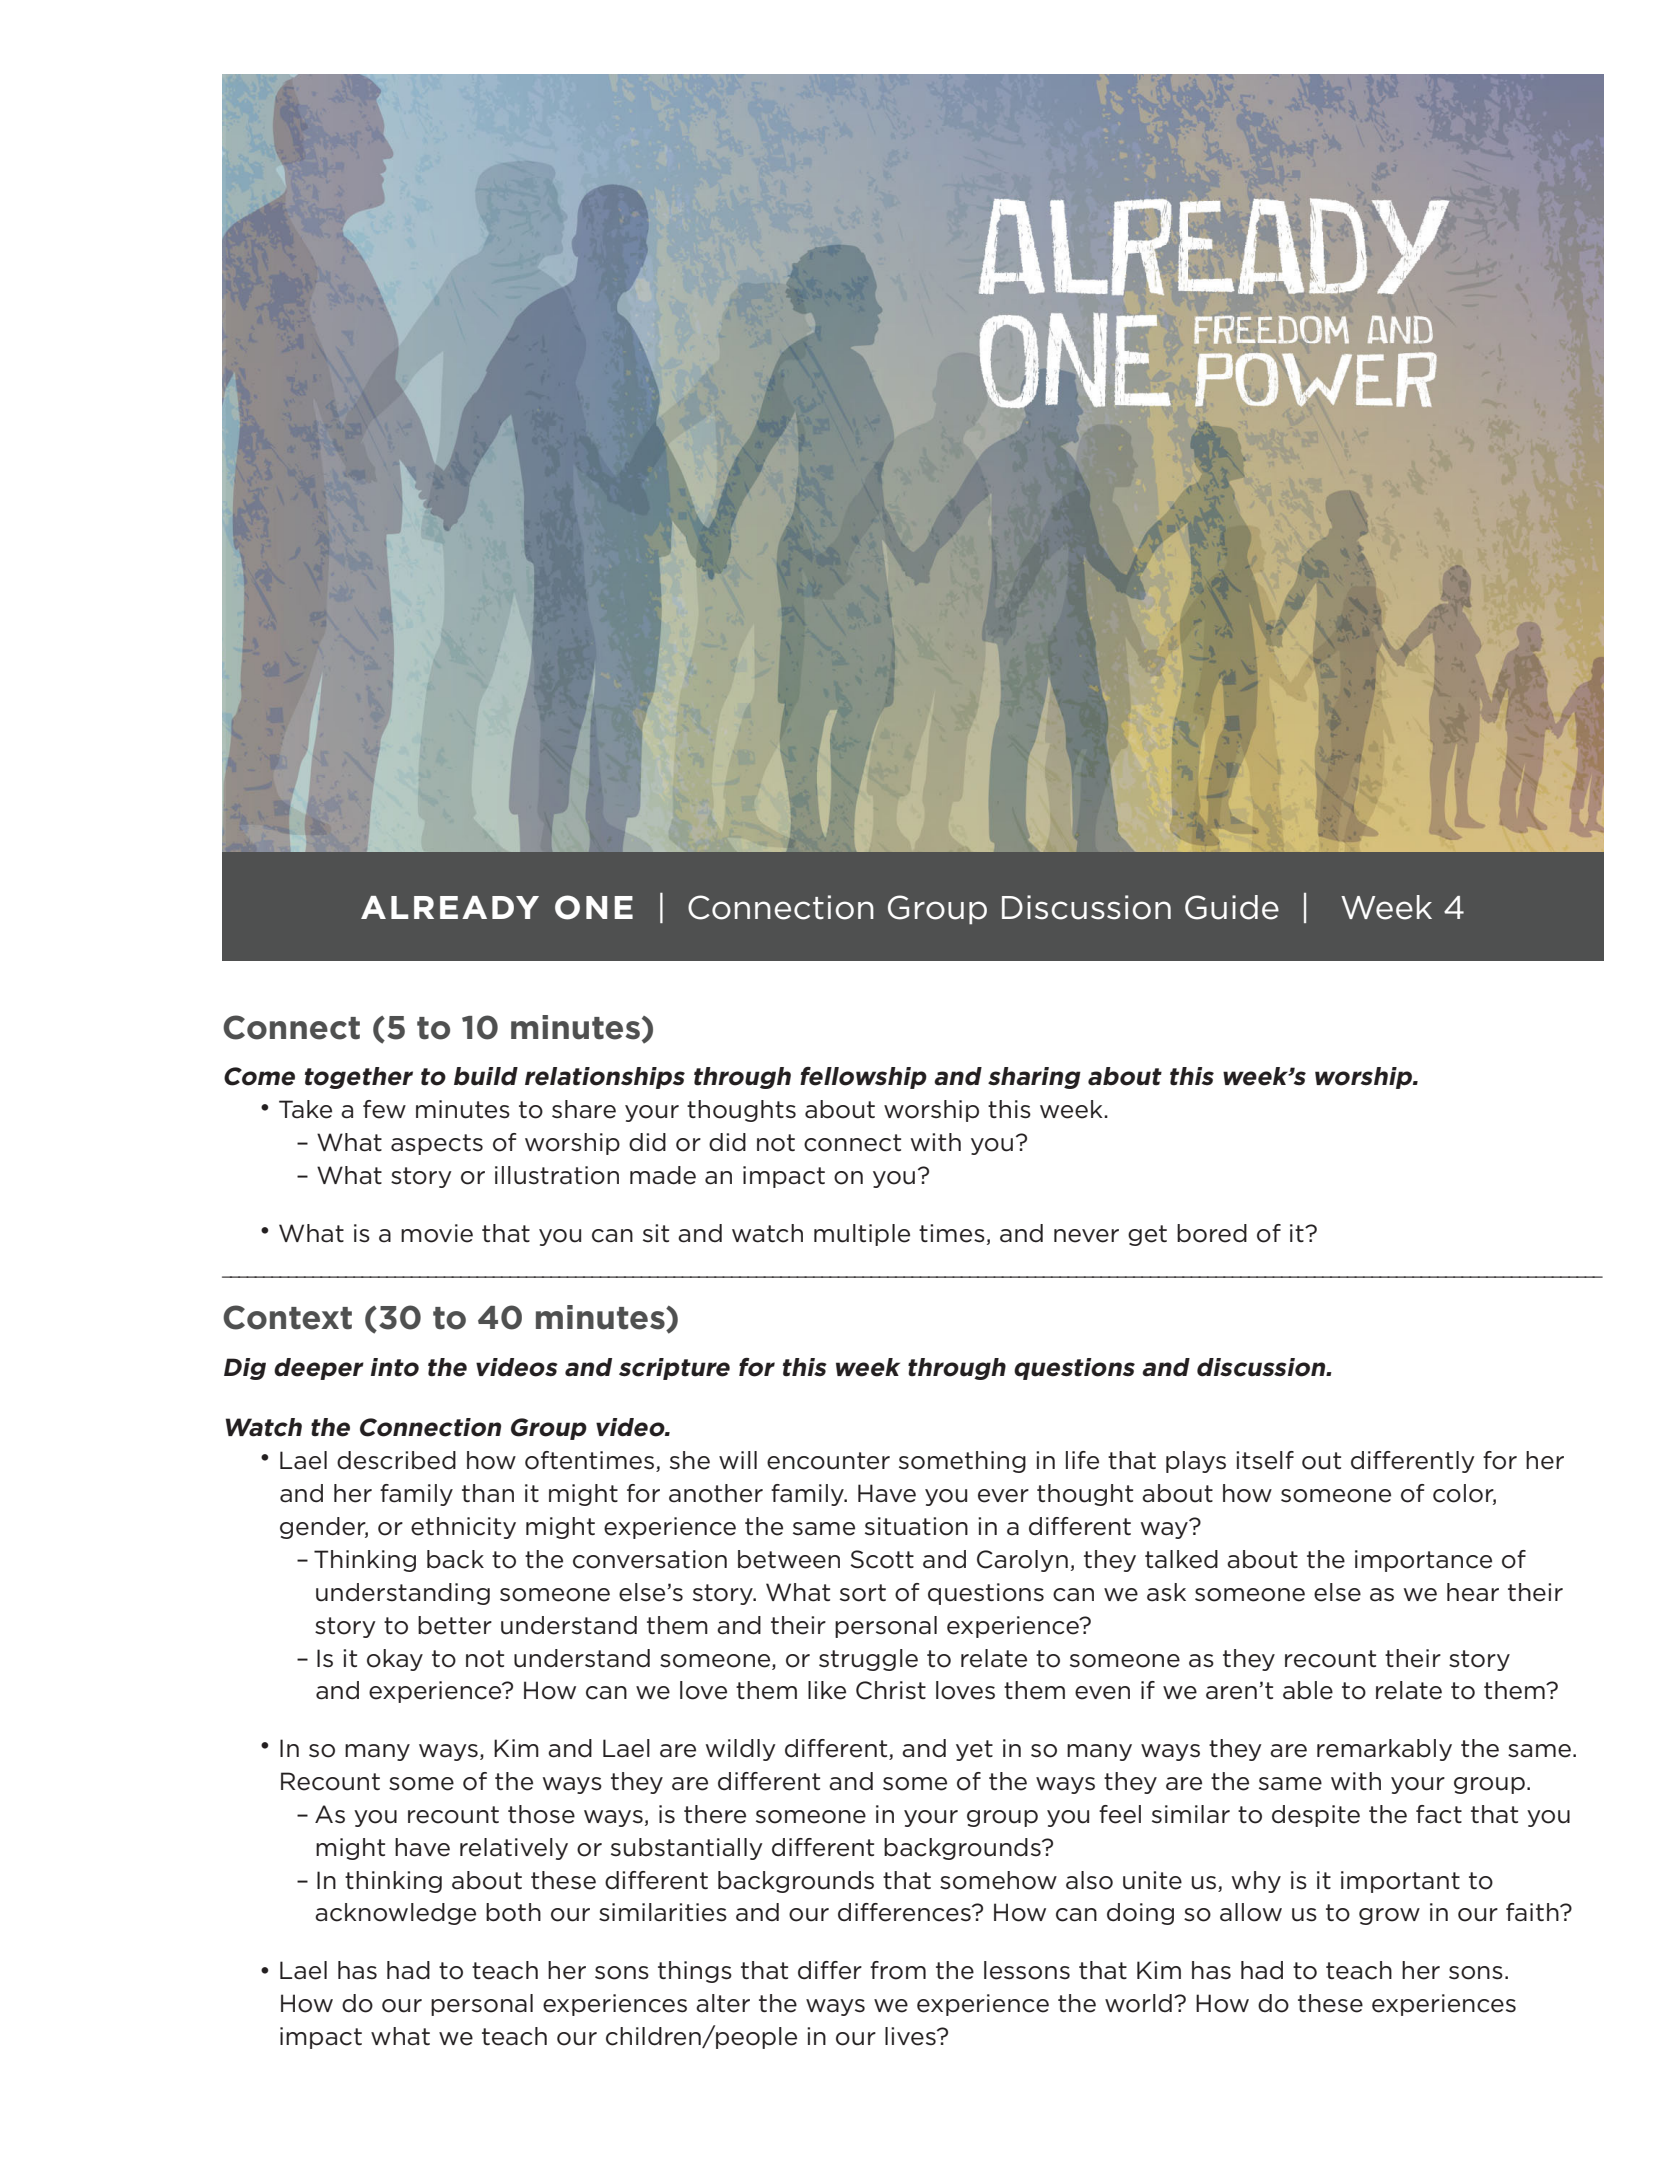 The height and width of the screenshot is (2171, 1678). Describe the element at coordinates (1232, 907) in the screenshot. I see `Guide` at that location.
